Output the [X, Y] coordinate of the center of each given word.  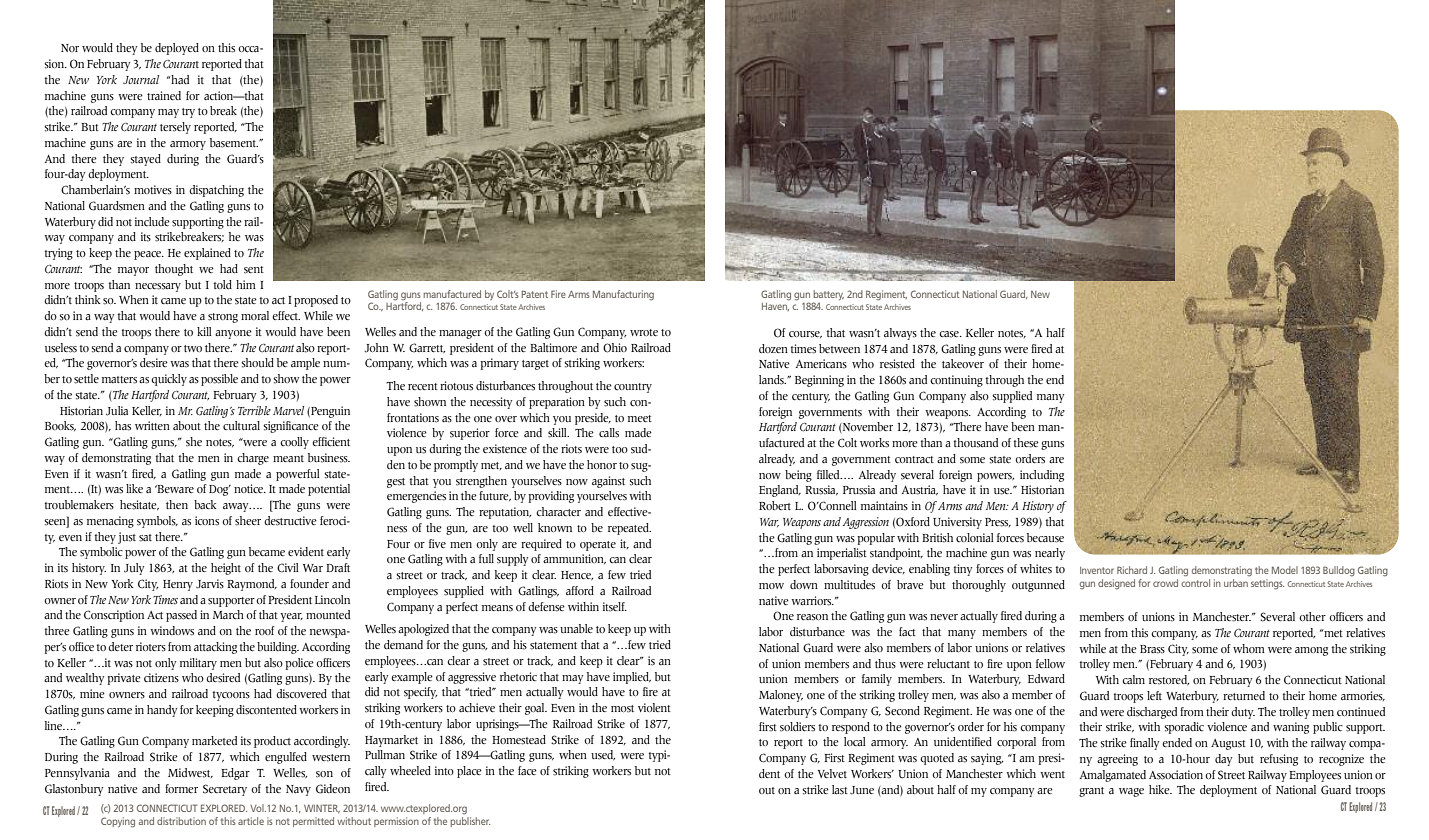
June [862, 790]
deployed [177, 49]
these [1026, 443]
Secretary [225, 790]
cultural [241, 426]
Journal [141, 79]
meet [640, 418]
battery [828, 296]
